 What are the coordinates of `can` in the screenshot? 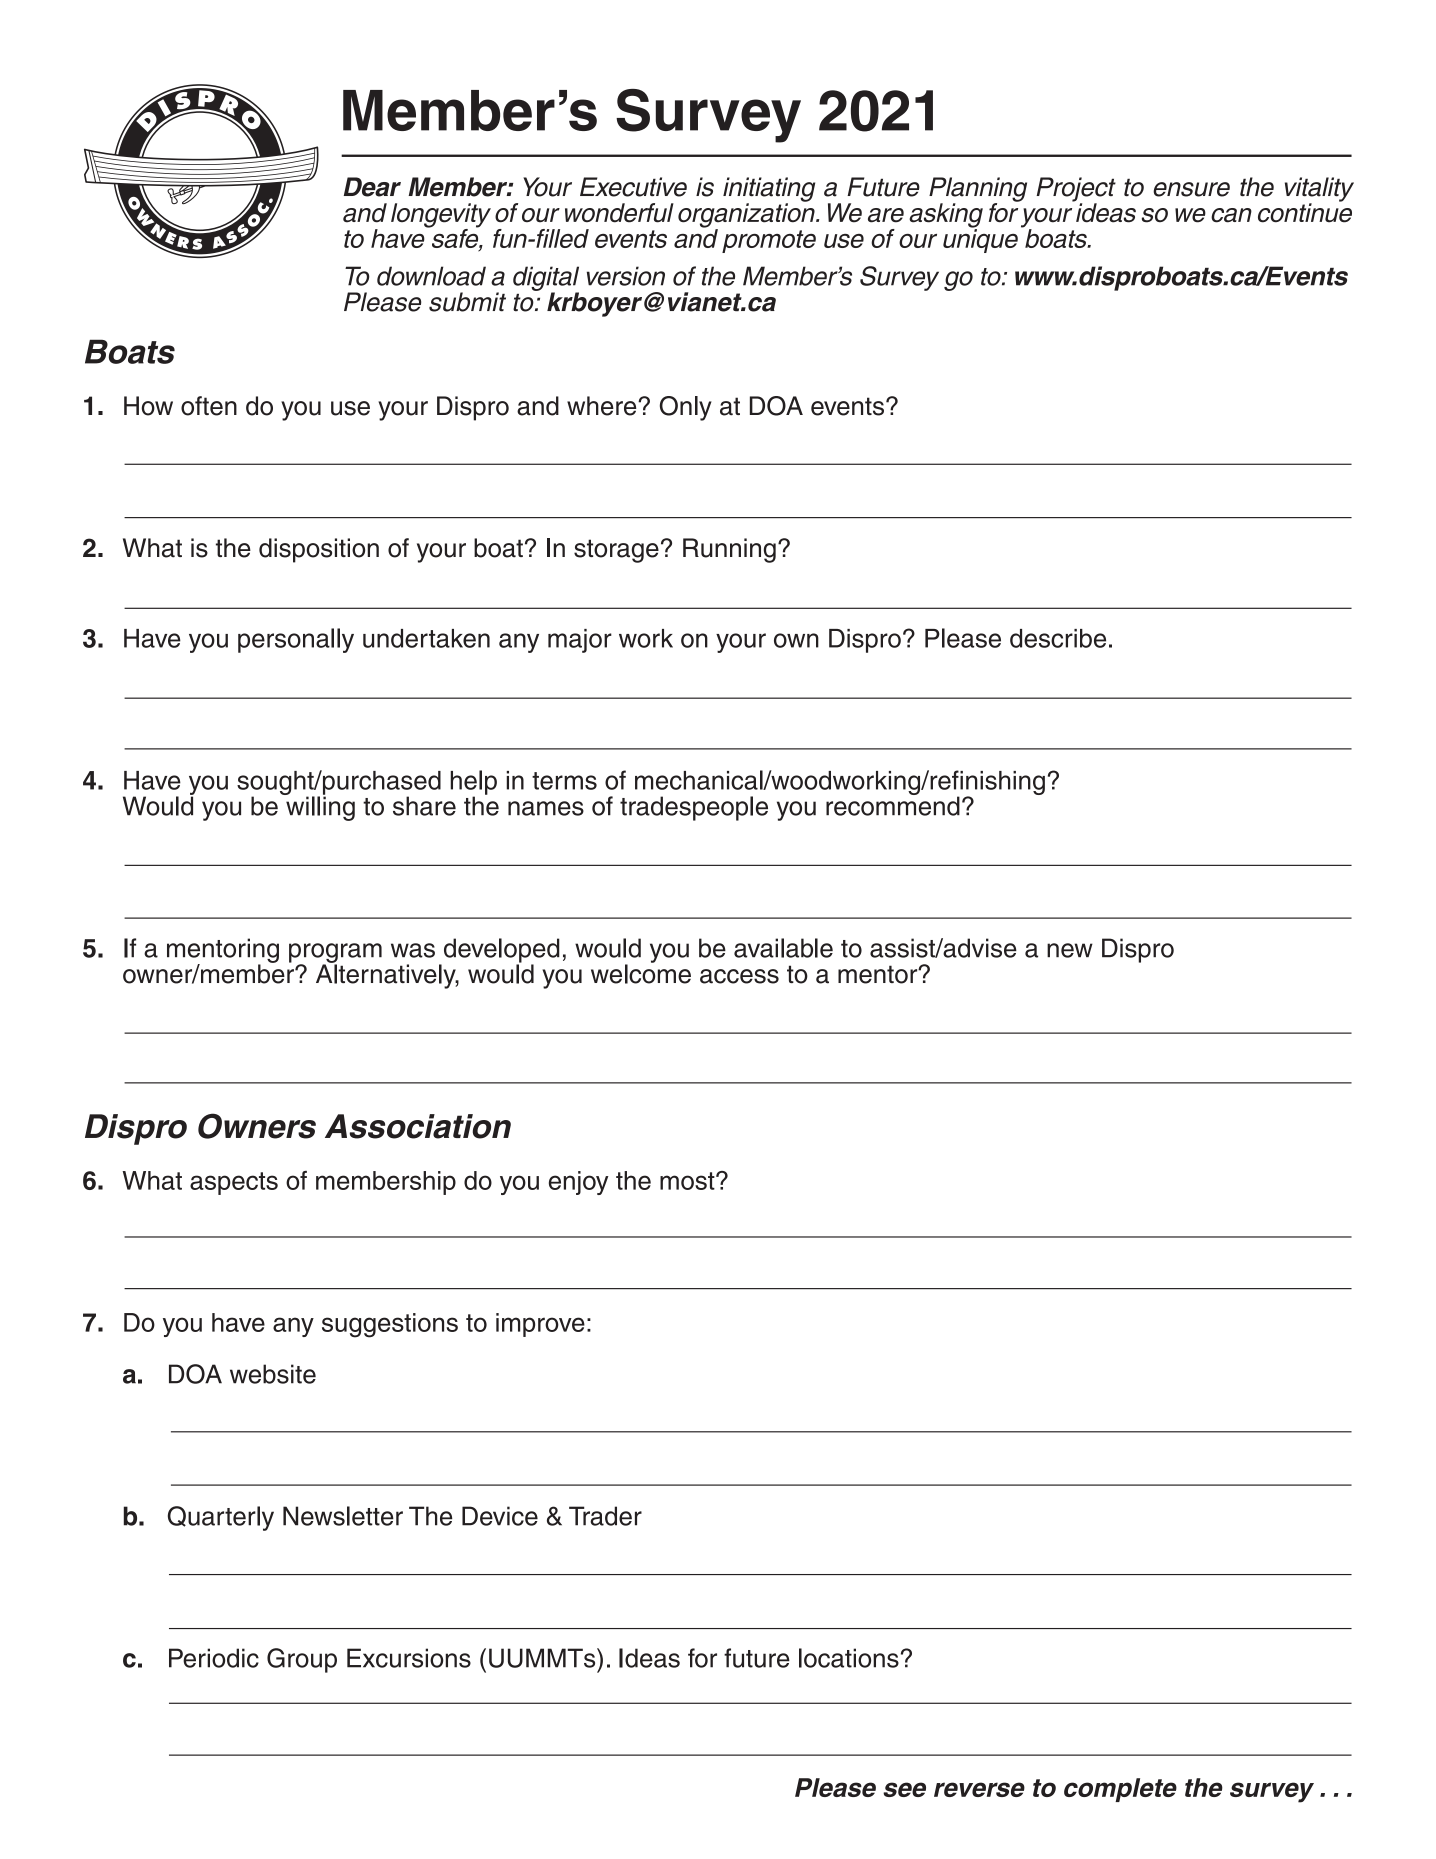 It's located at (1231, 215).
